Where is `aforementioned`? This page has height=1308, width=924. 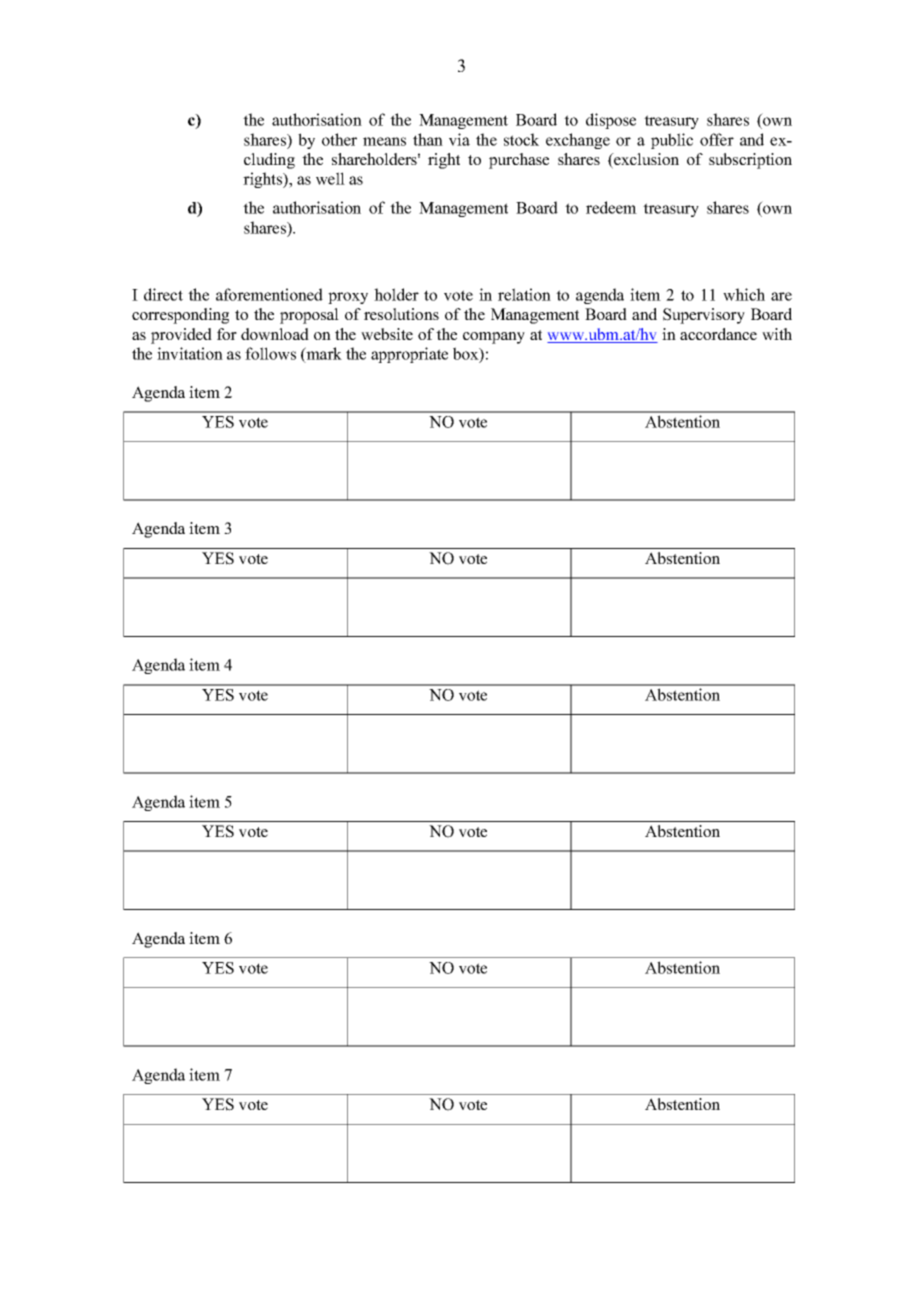 aforementioned is located at coordinates (269, 294).
